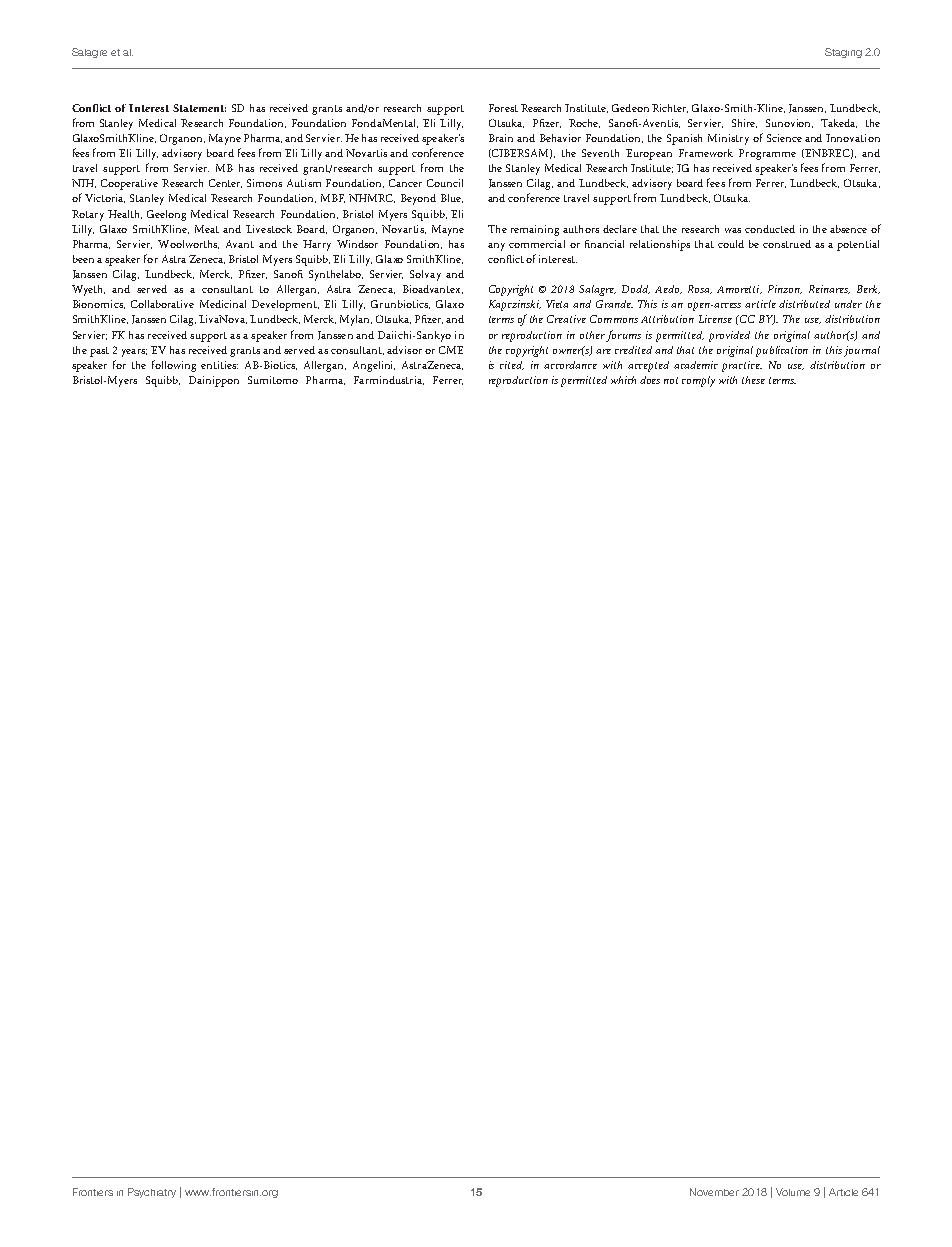  I want to click on Center, so click(225, 183).
